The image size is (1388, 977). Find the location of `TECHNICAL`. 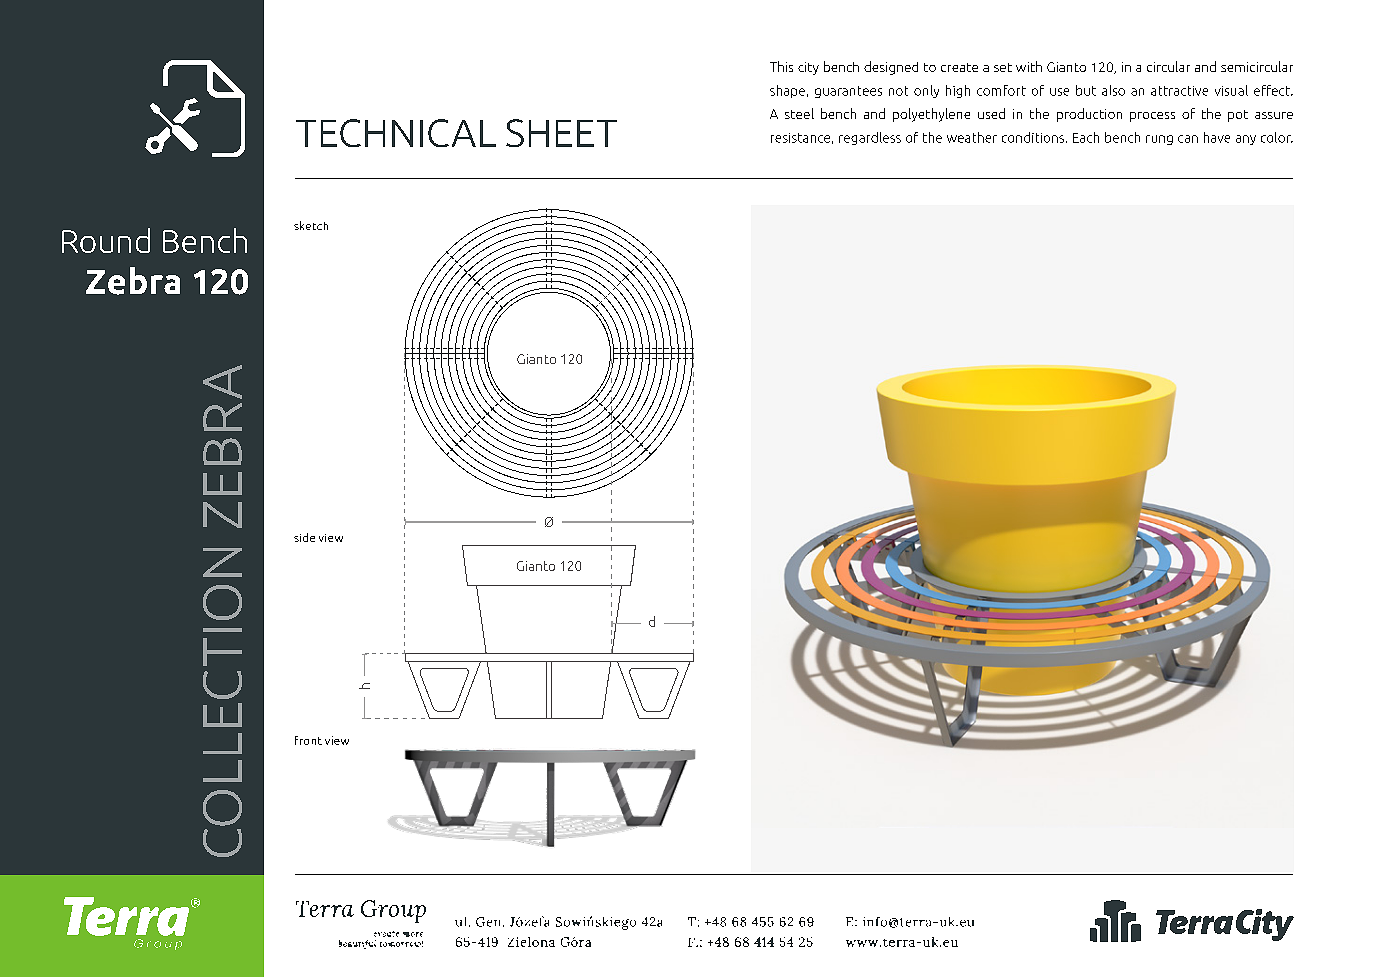

TECHNICAL is located at coordinates (396, 133).
